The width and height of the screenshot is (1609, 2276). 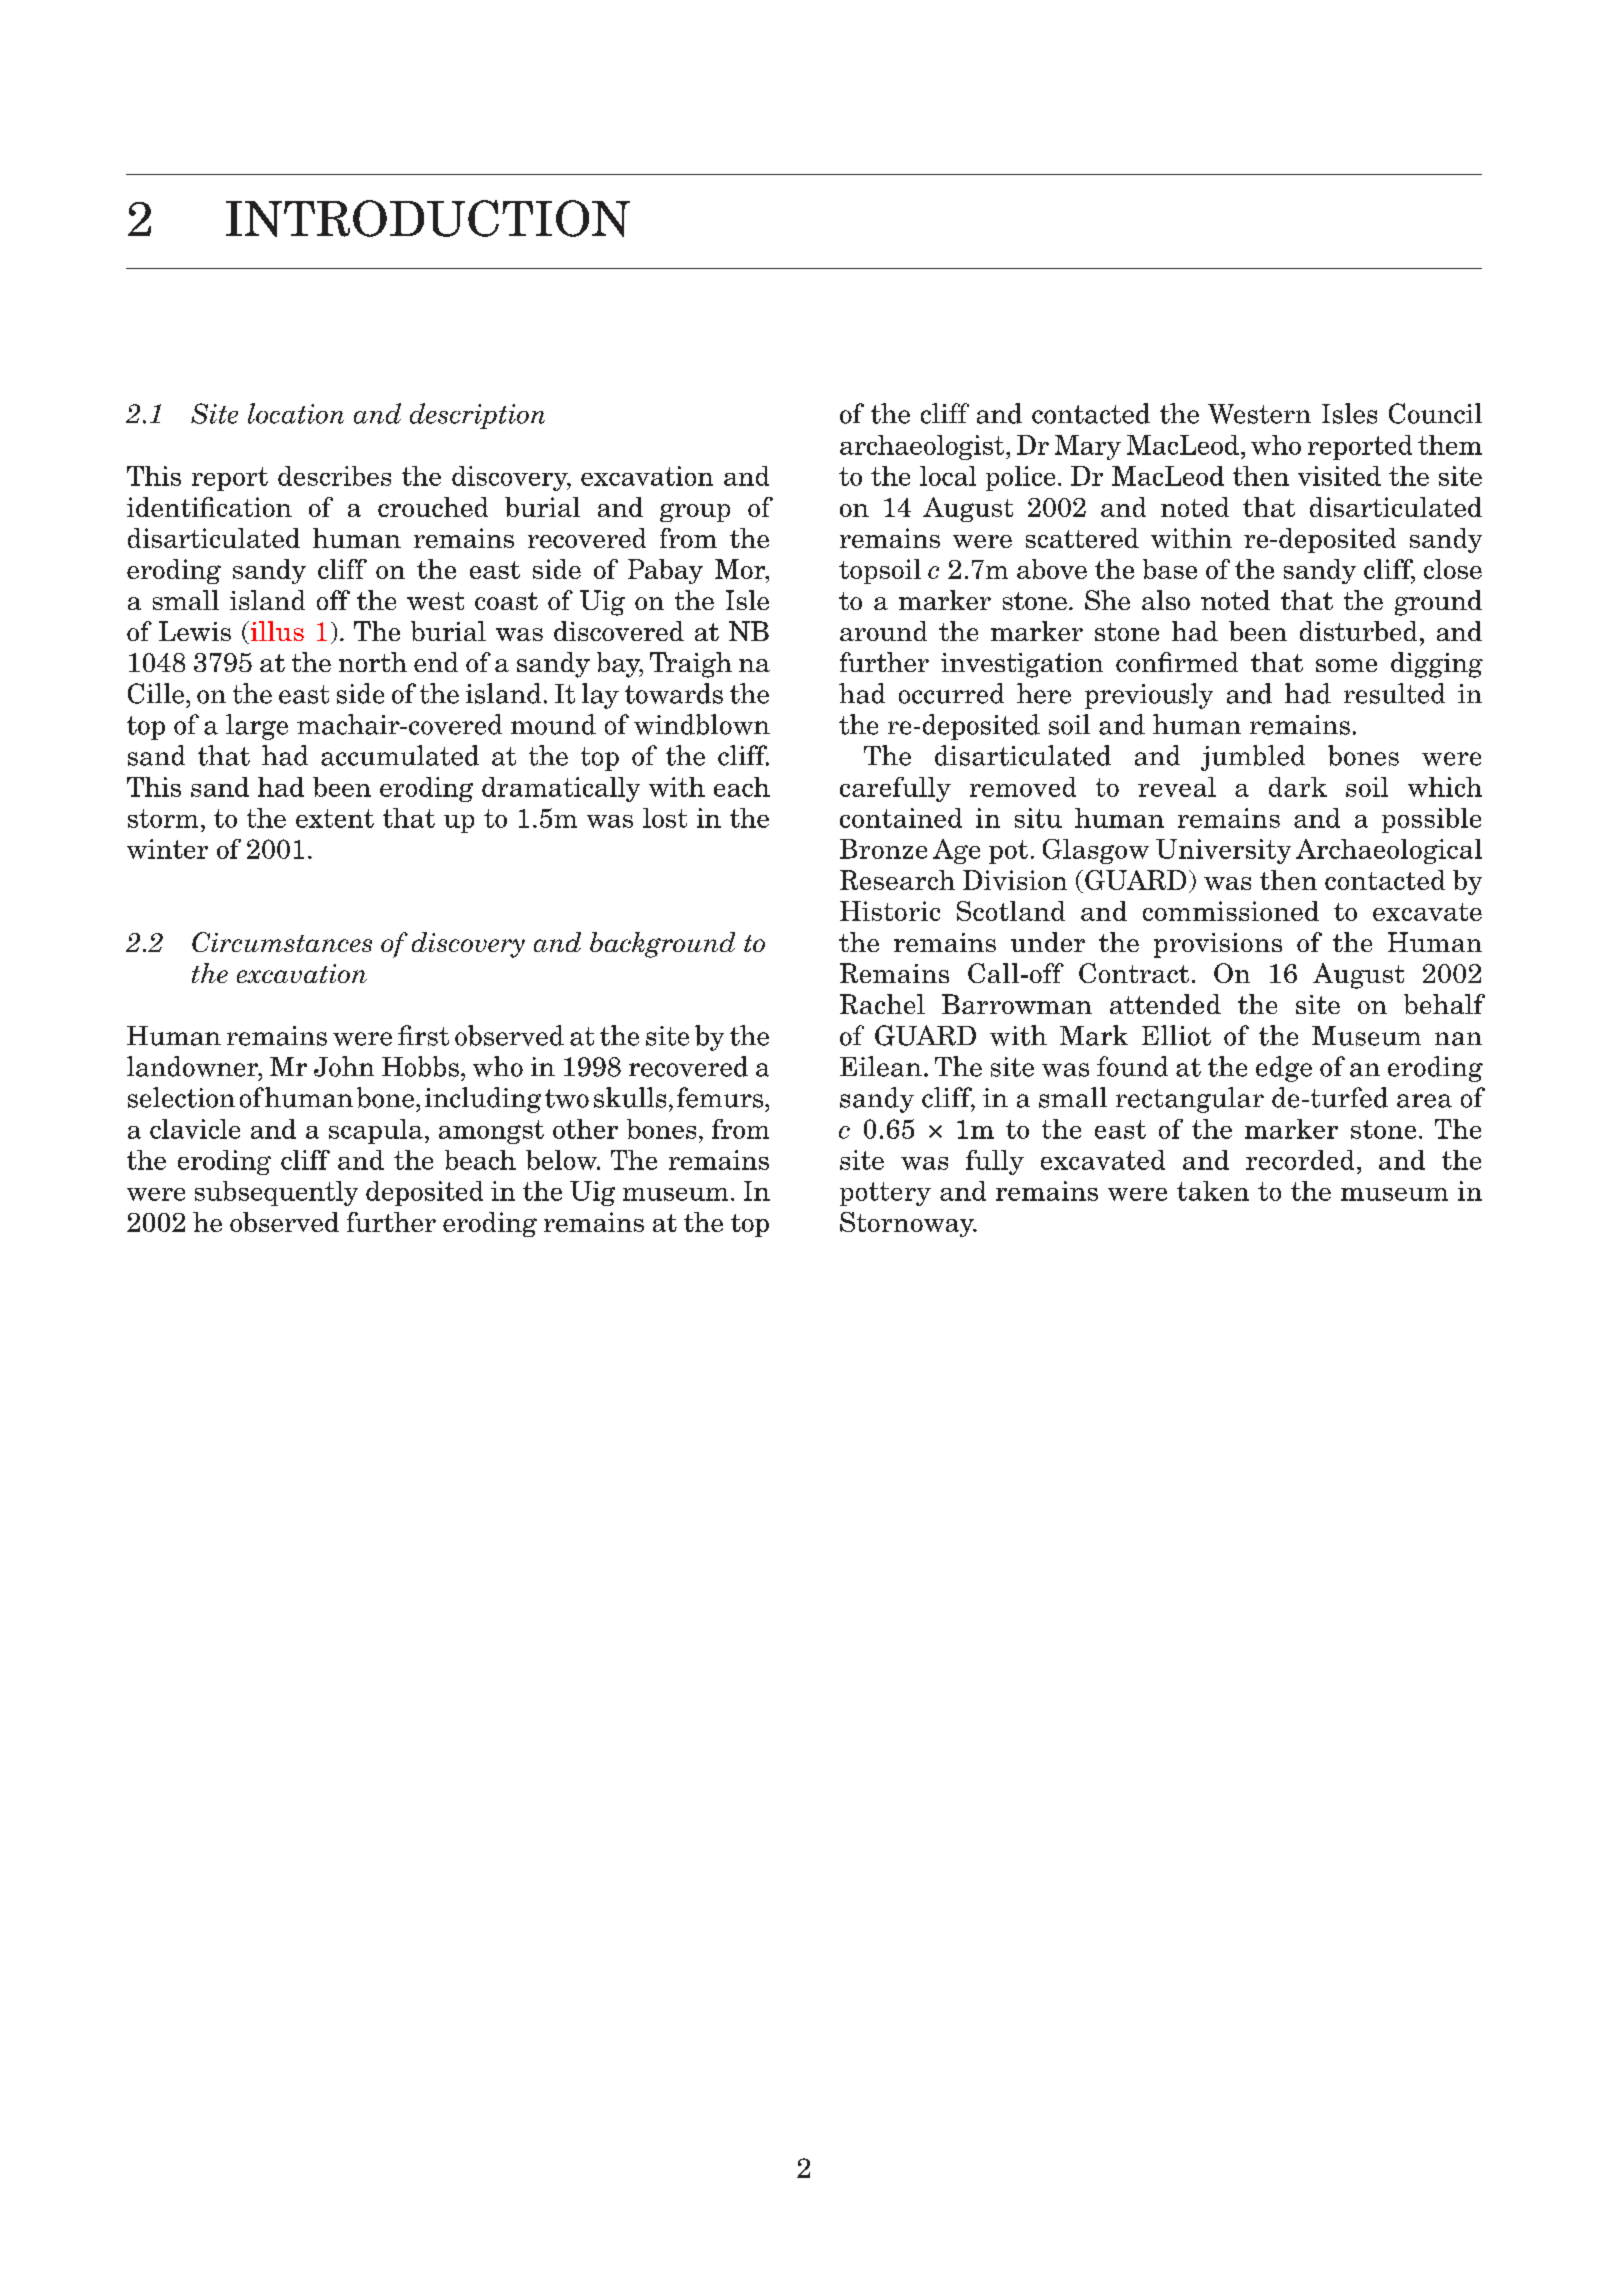 I want to click on Introduction, so click(x=428, y=218).
